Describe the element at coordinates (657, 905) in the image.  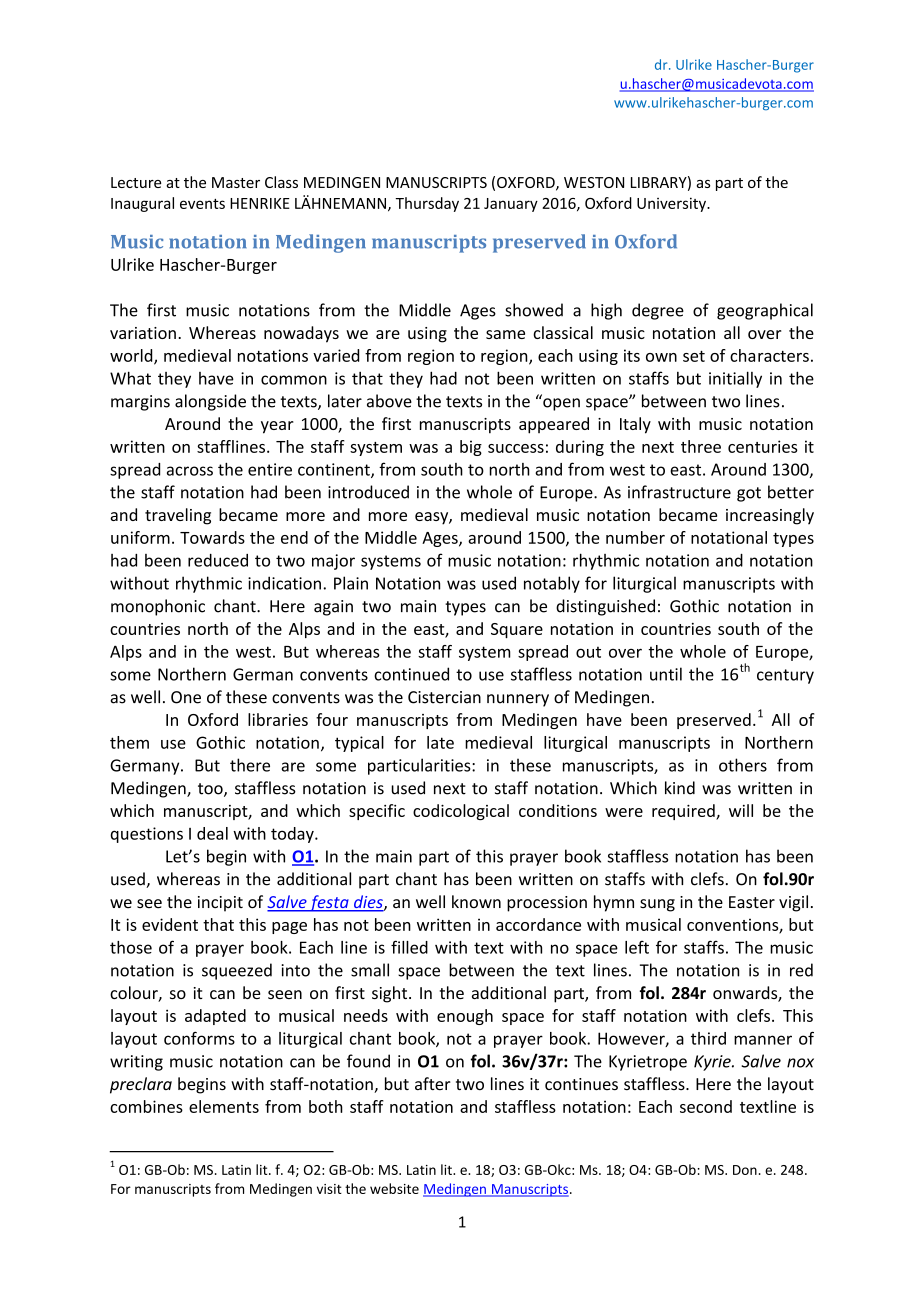
I see `sung` at that location.
